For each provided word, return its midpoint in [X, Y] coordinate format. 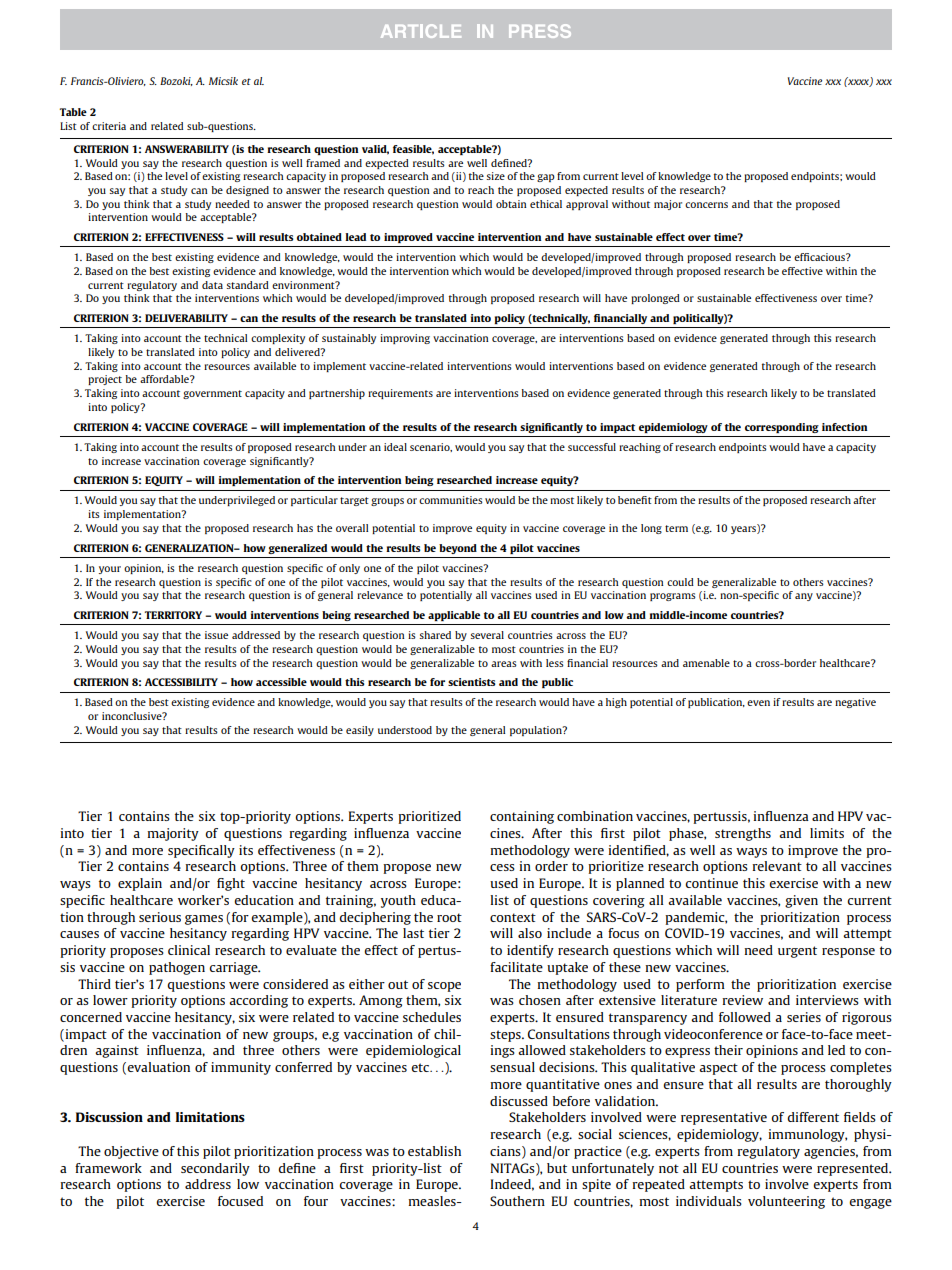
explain [140, 884]
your [110, 570]
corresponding [782, 428]
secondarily [215, 1169]
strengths [743, 834]
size [495, 176]
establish [434, 1151]
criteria [109, 126]
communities [451, 500]
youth [398, 901]
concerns [706, 205]
